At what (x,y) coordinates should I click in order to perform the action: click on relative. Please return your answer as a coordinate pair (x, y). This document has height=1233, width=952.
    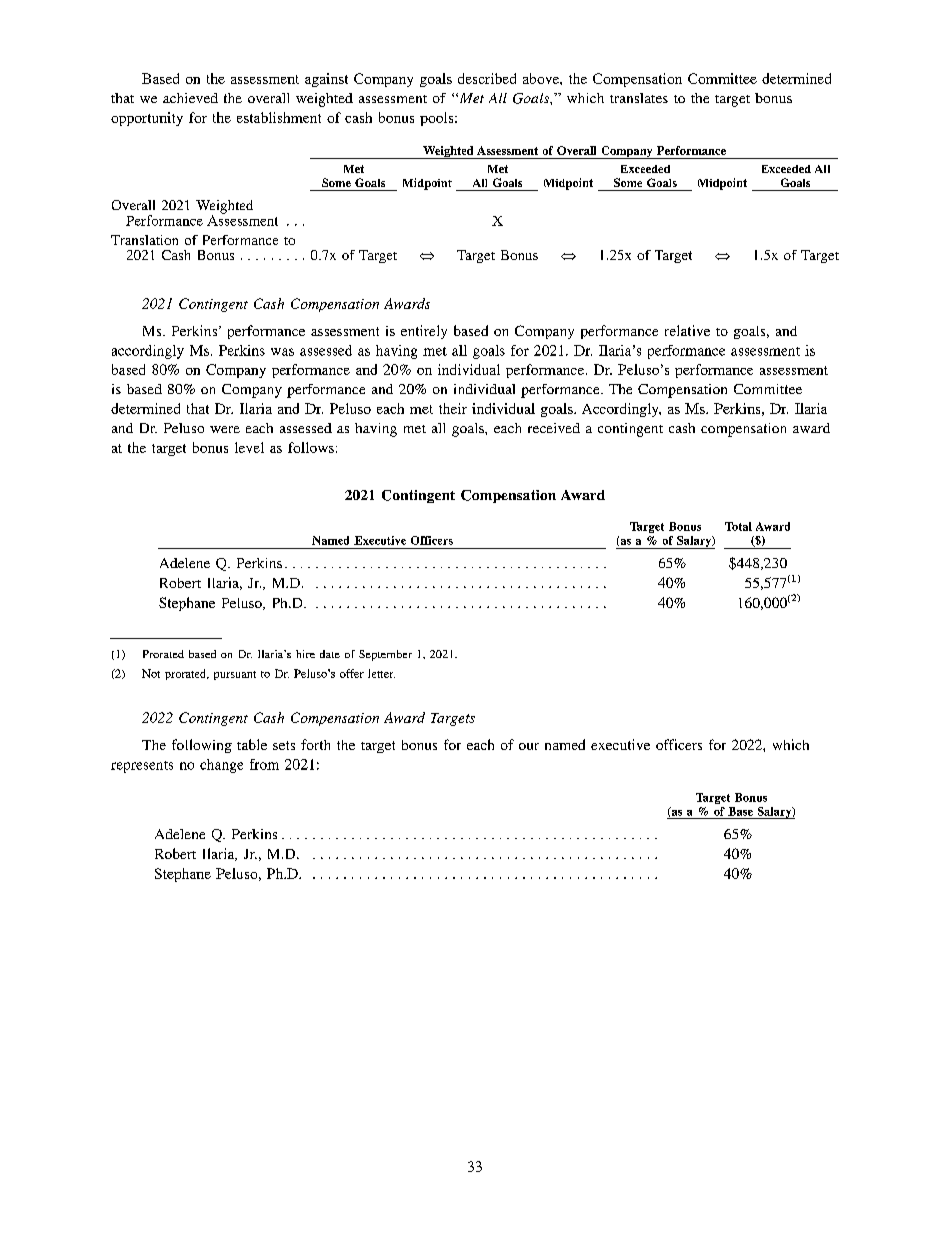
    Looking at the image, I should click on (687, 330).
